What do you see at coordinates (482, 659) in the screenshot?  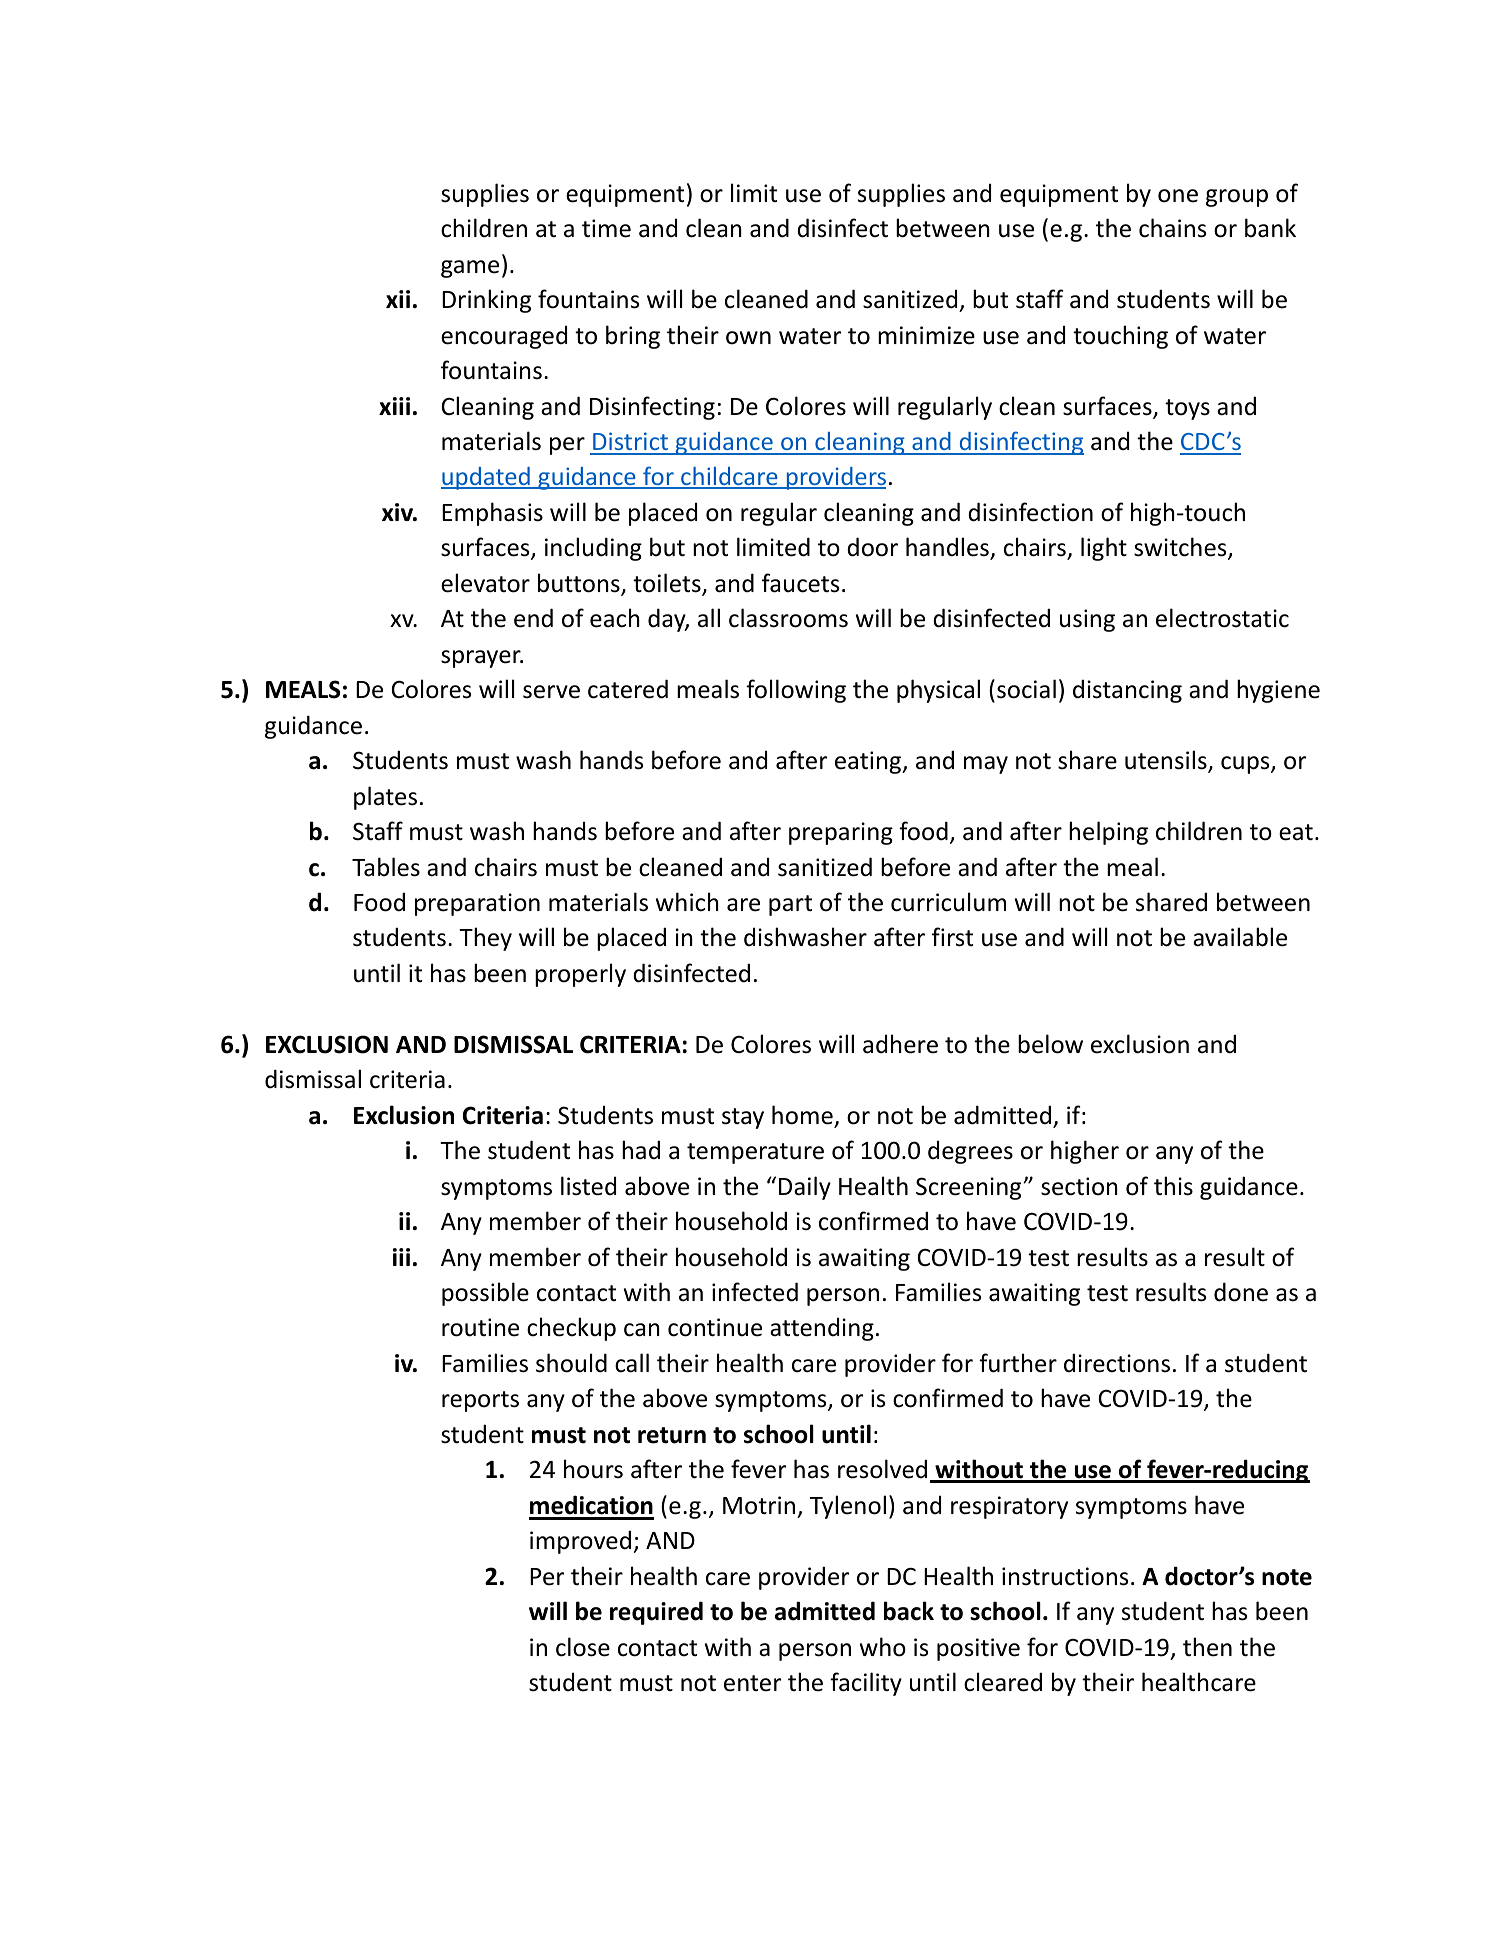 I see `sprayer` at bounding box center [482, 659].
